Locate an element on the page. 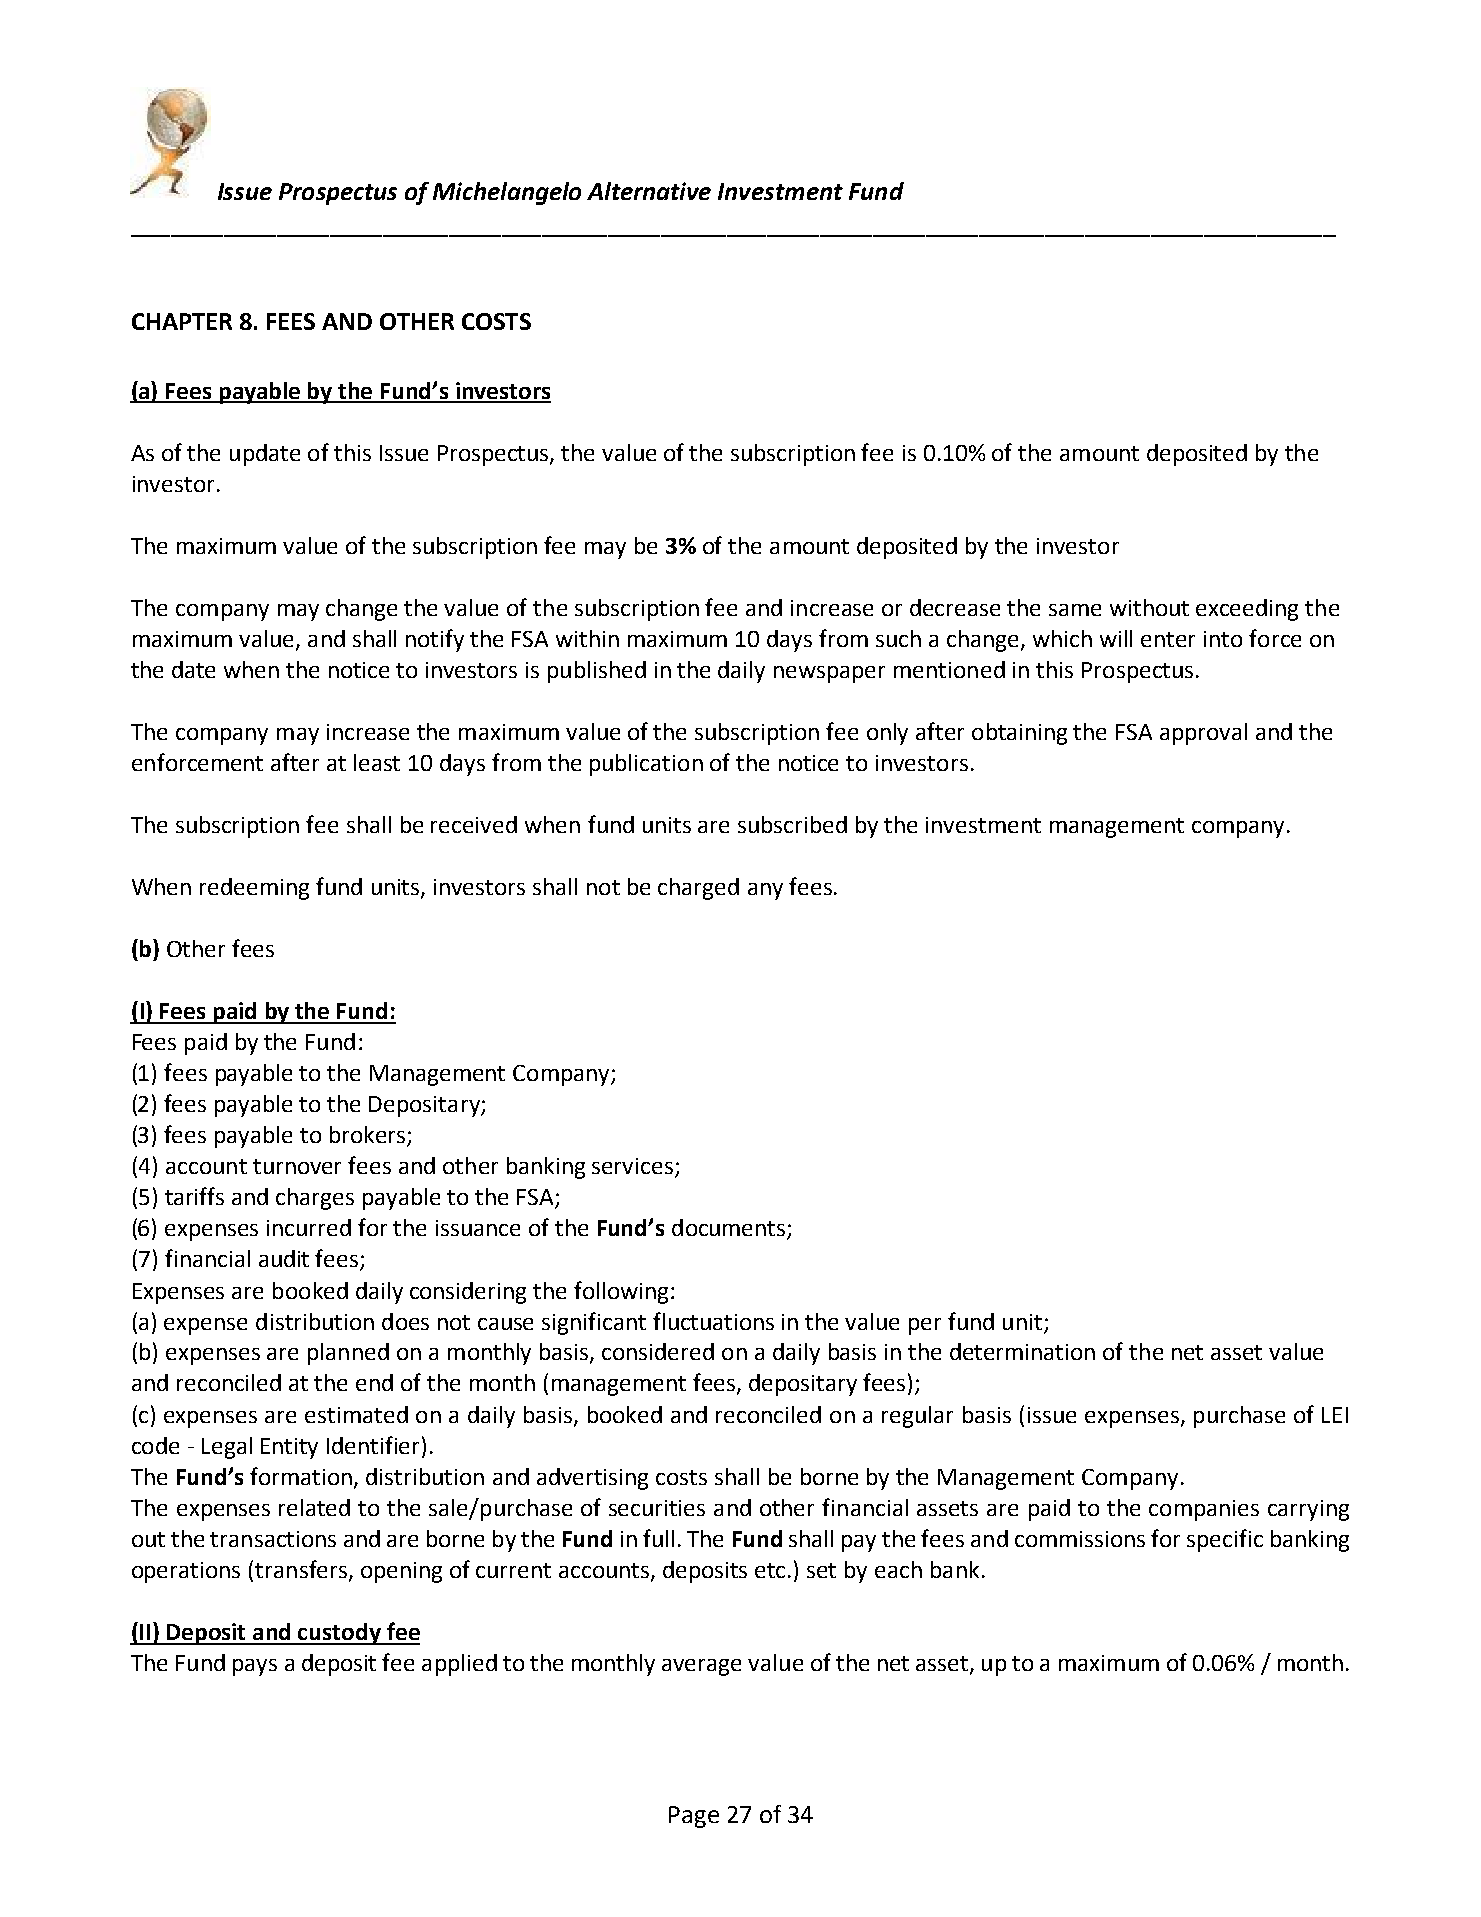 This document has height=1917, width=1481. notify is located at coordinates (435, 640).
